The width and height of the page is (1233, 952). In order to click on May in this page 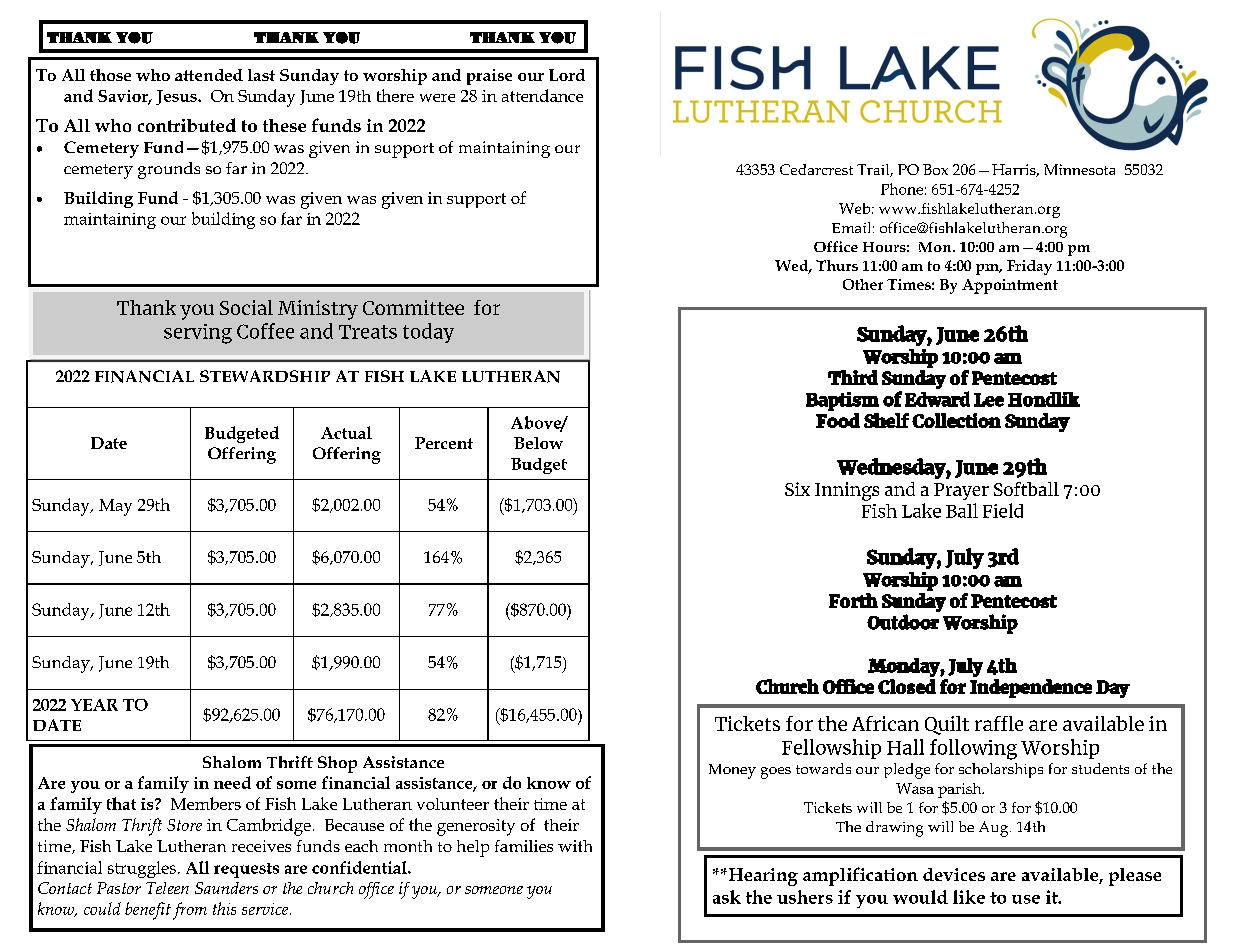, I will do `click(115, 507)`.
